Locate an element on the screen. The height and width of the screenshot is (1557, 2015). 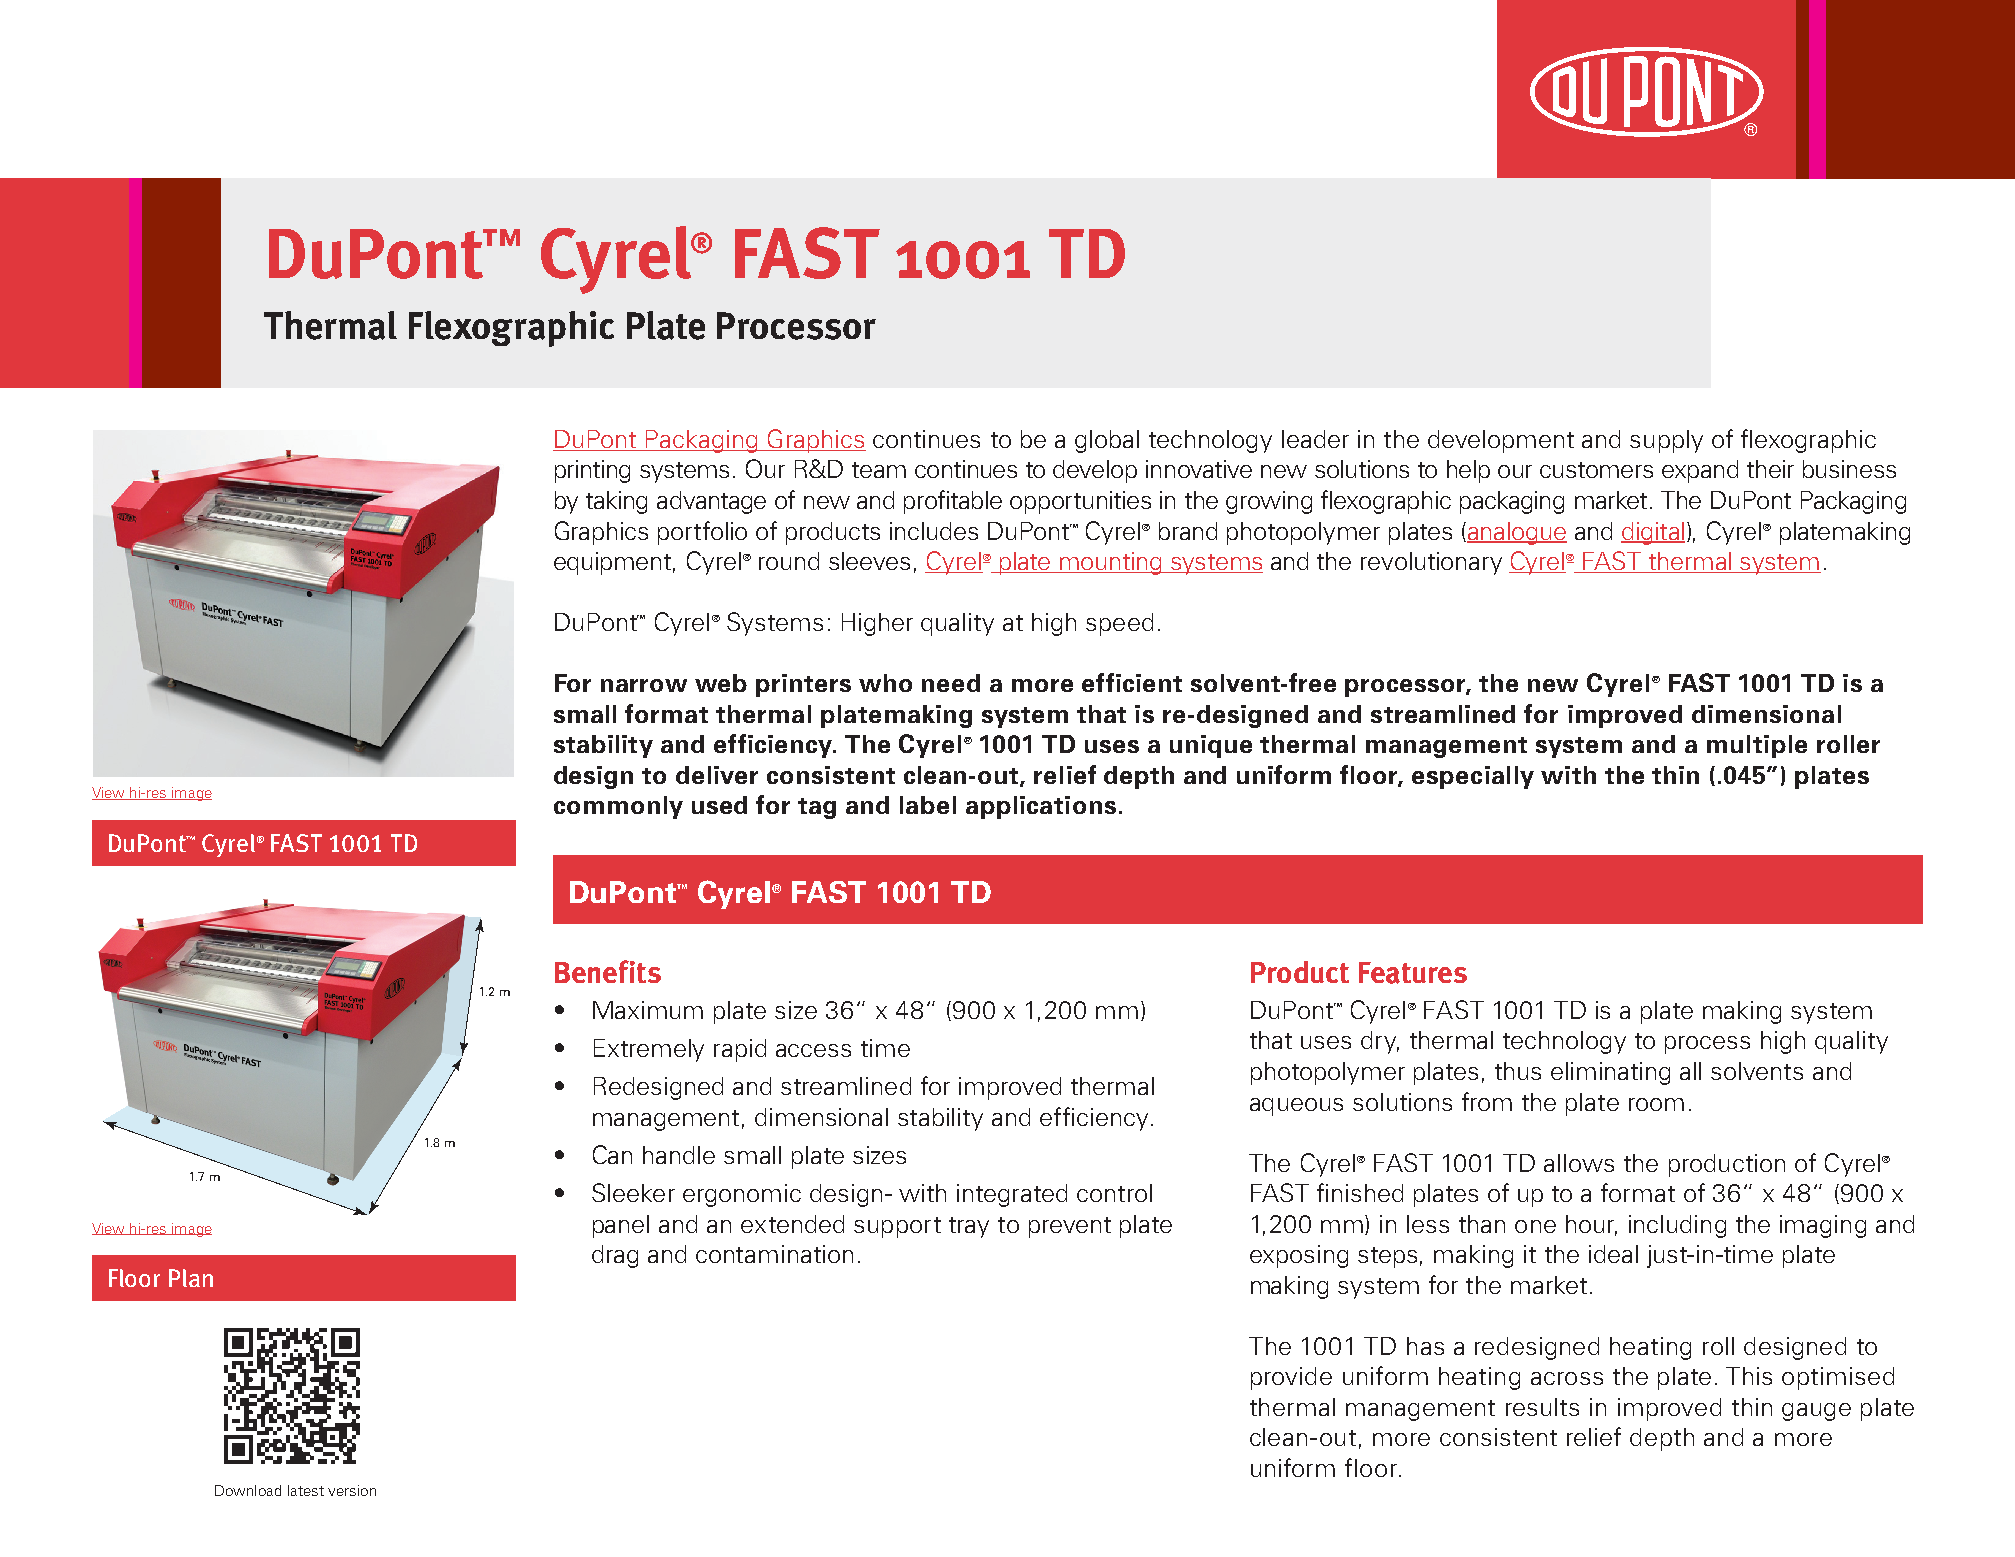
access is located at coordinates (813, 1050).
